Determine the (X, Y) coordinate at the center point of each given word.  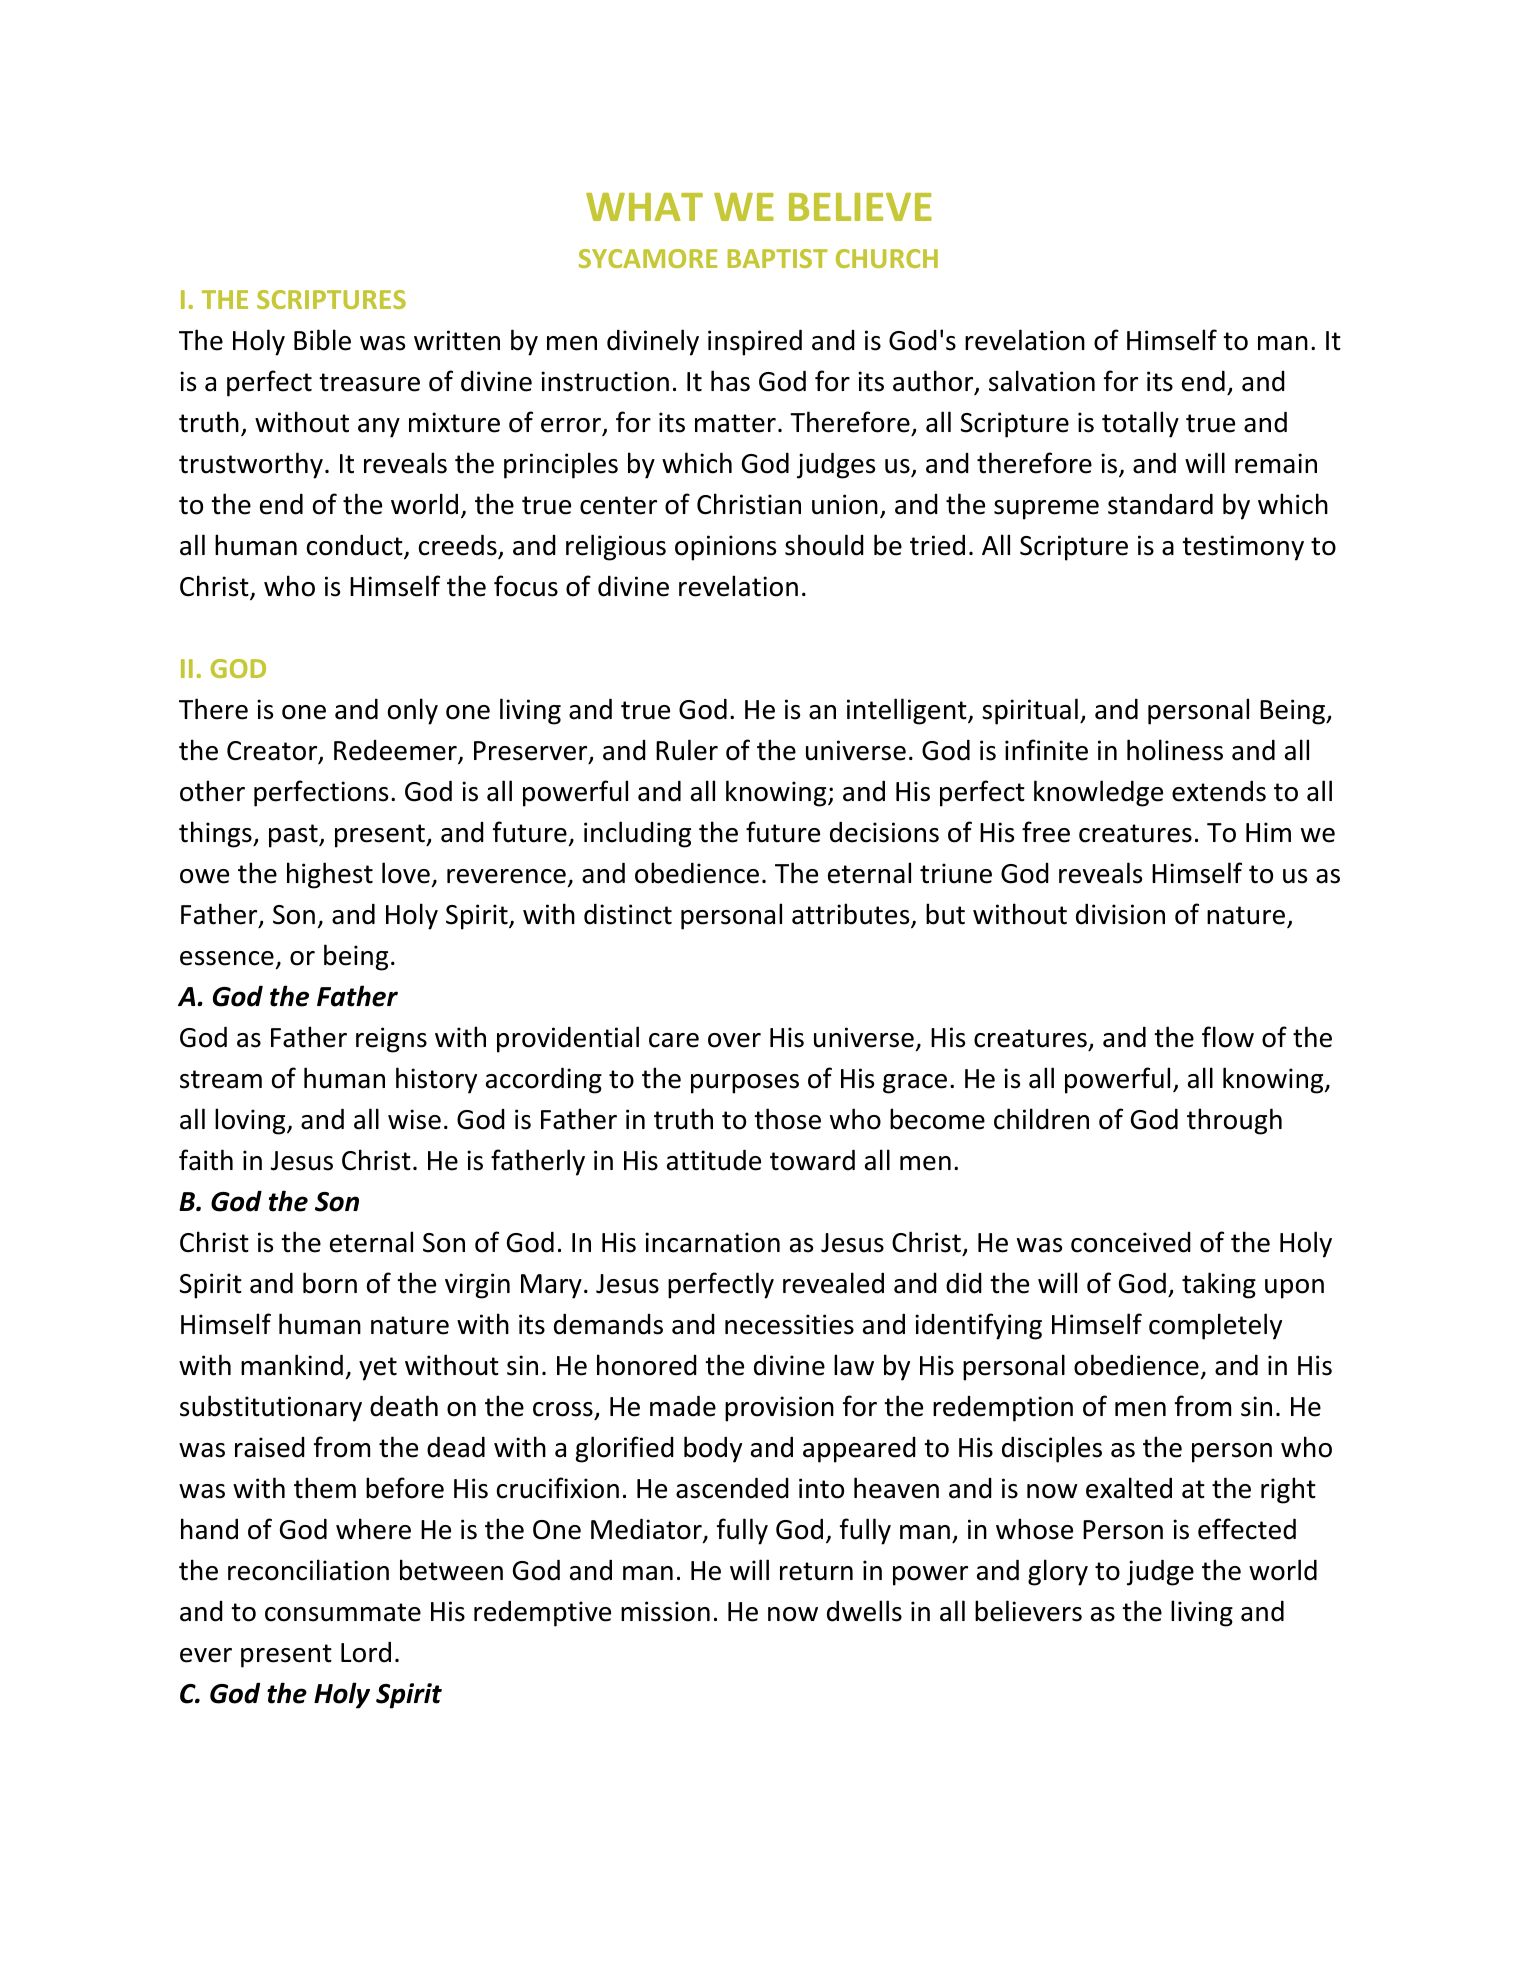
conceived (1131, 1242)
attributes (850, 914)
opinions (725, 548)
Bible (322, 340)
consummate (343, 1612)
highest (330, 875)
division (1120, 914)
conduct (356, 546)
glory (1058, 1572)
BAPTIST (778, 258)
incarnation (712, 1242)
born (330, 1283)
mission (665, 1611)
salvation (1042, 381)
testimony (1243, 548)
